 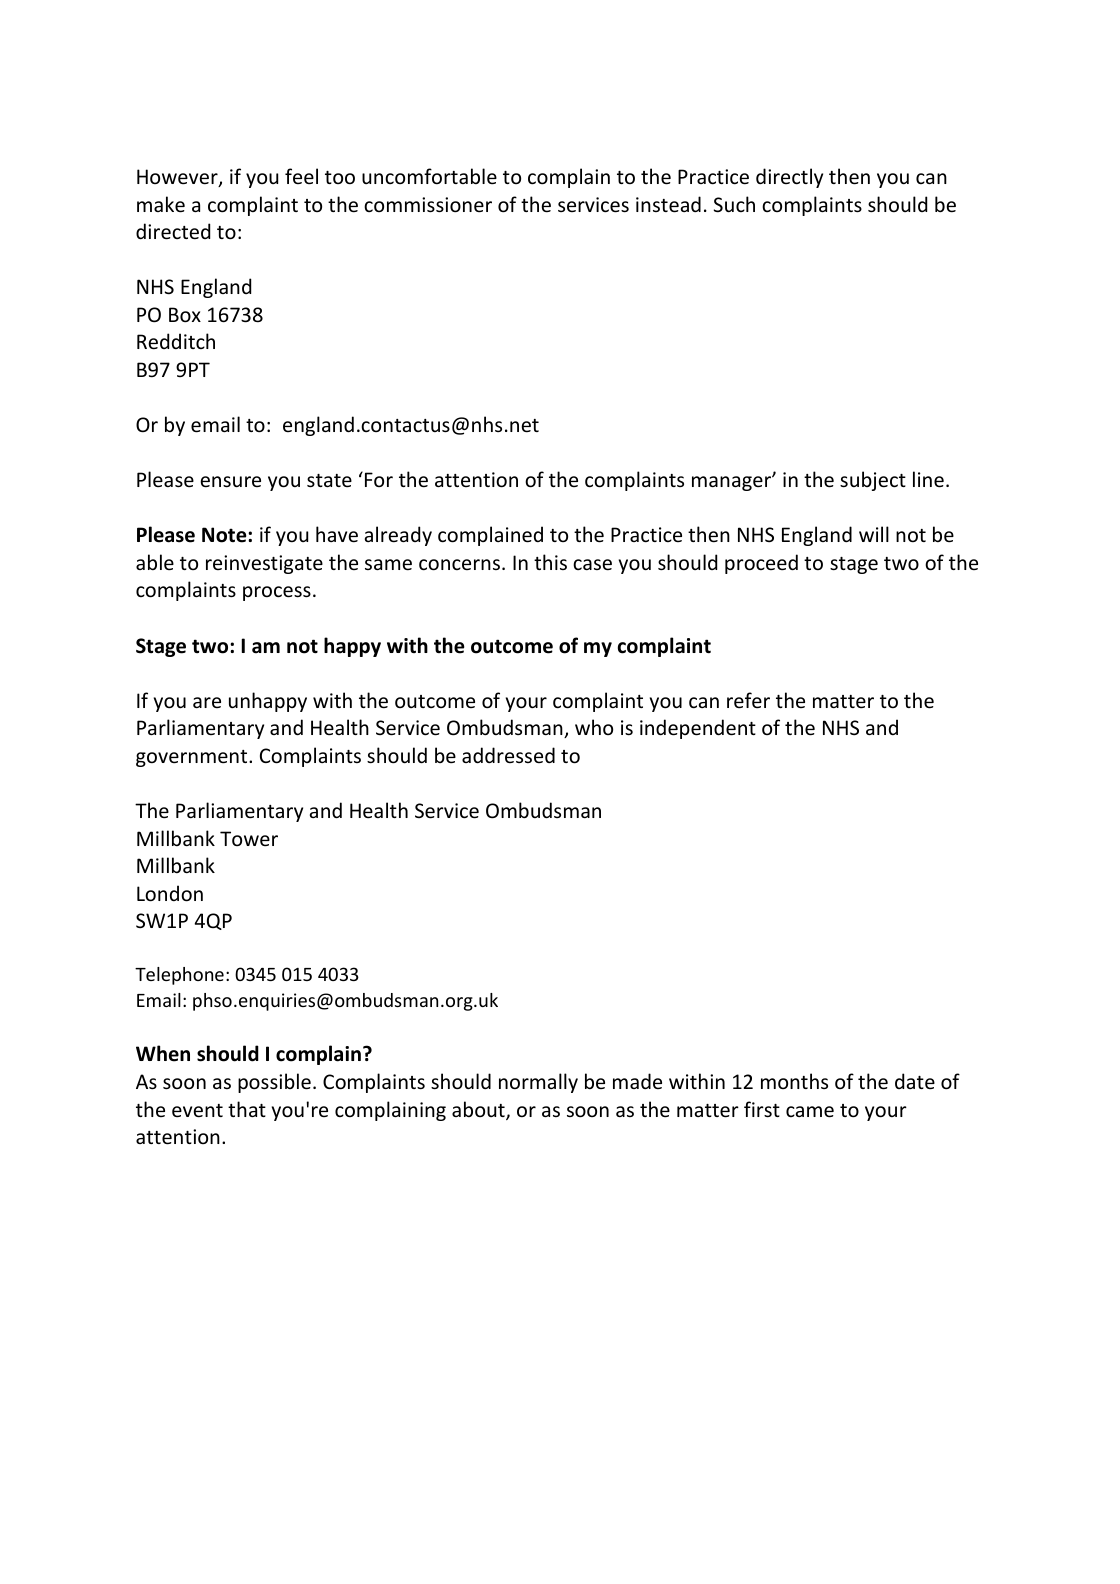 I want to click on refer, so click(x=748, y=700).
